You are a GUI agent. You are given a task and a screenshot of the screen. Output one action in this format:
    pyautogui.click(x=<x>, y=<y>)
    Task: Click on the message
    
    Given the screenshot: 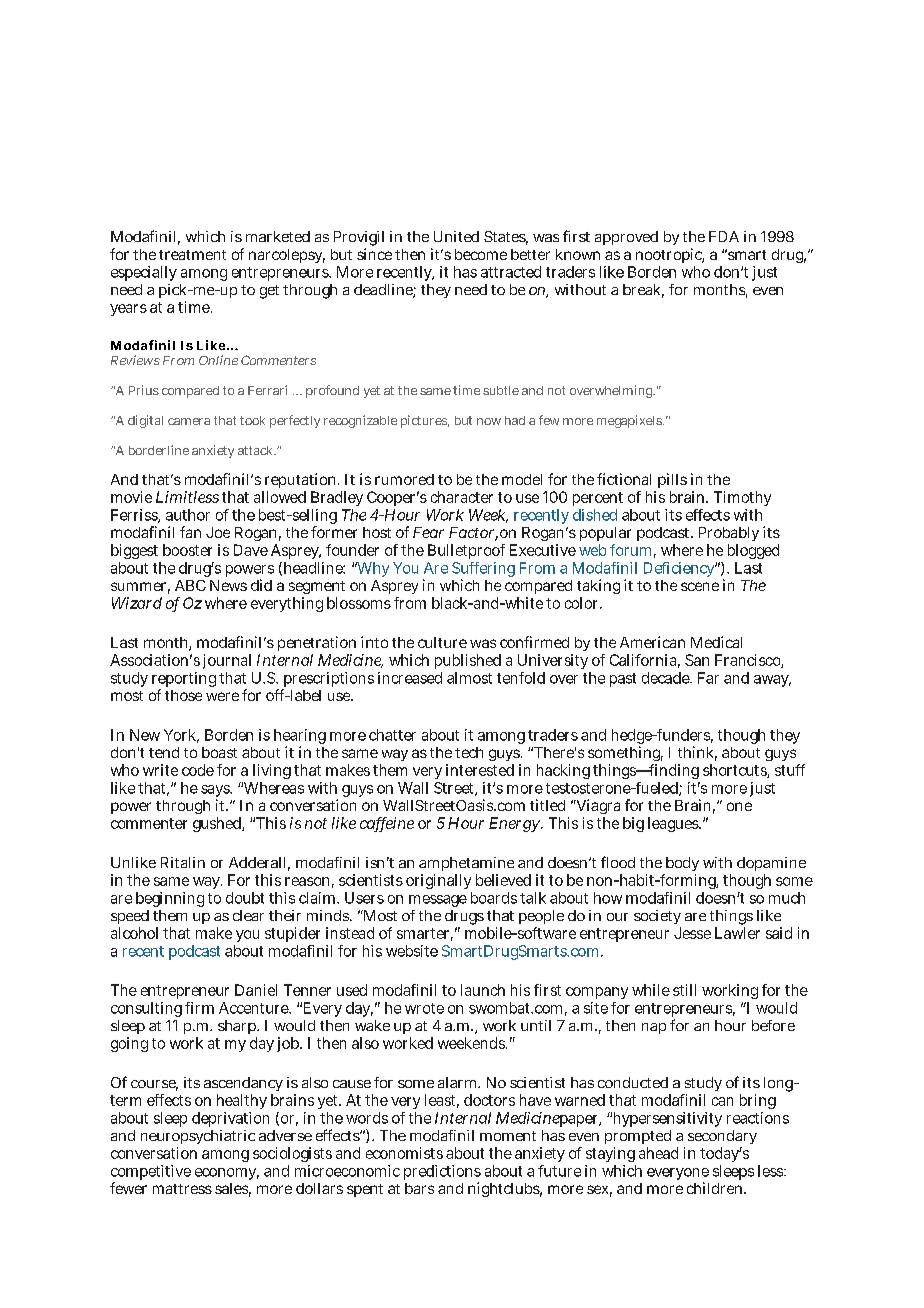 What is the action you would take?
    pyautogui.click(x=438, y=901)
